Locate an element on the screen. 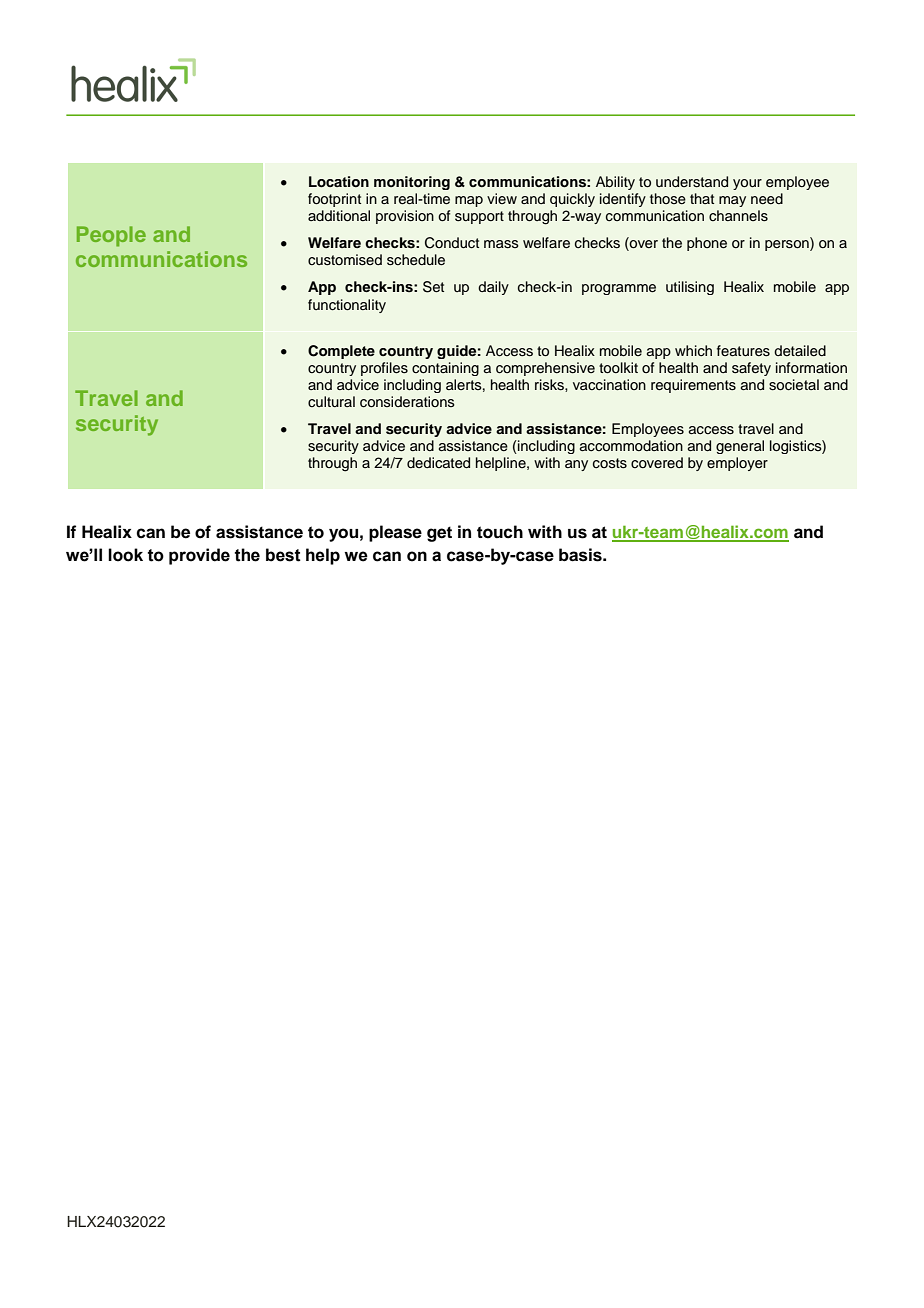  get is located at coordinates (439, 534).
